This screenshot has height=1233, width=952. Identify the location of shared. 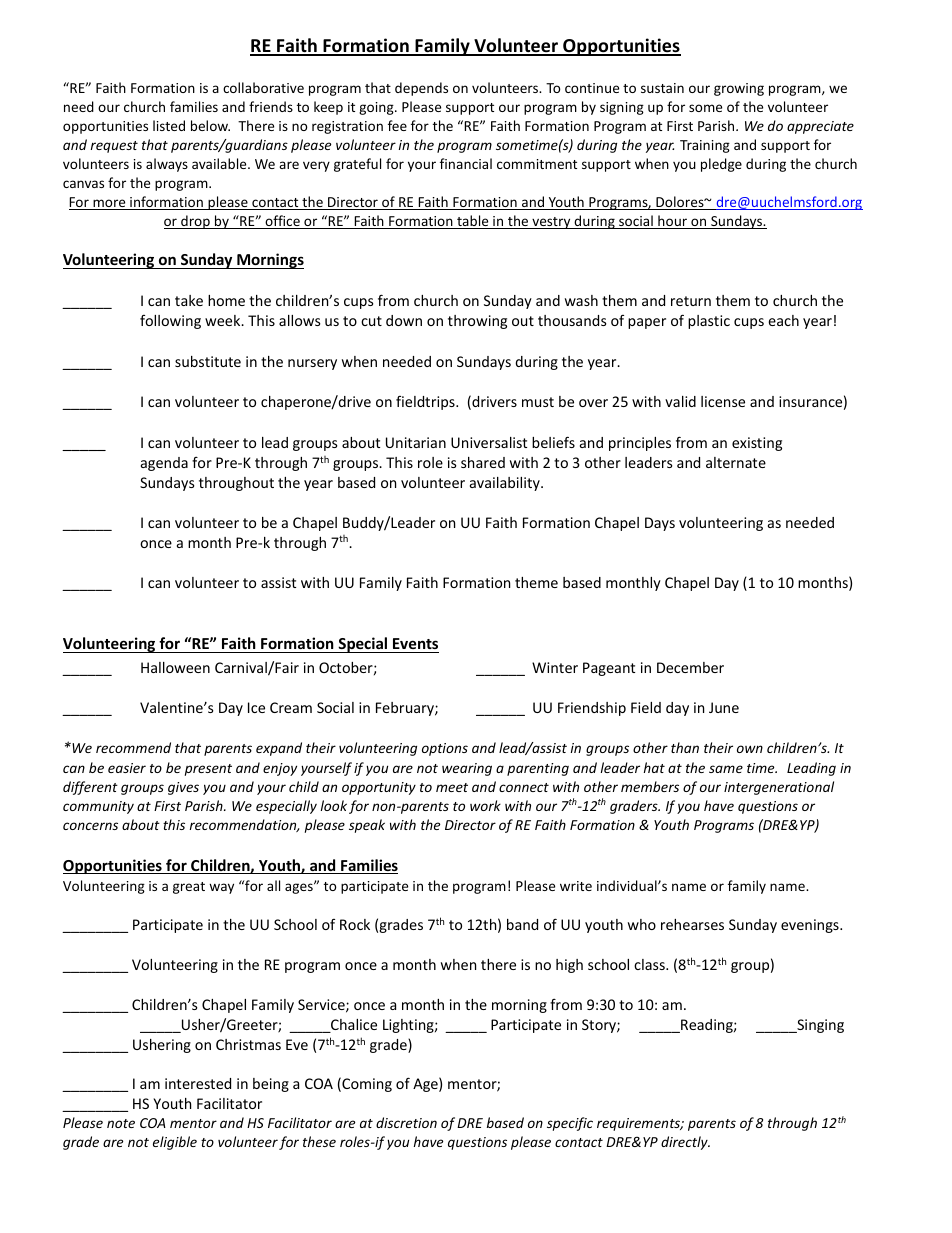
(483, 462).
